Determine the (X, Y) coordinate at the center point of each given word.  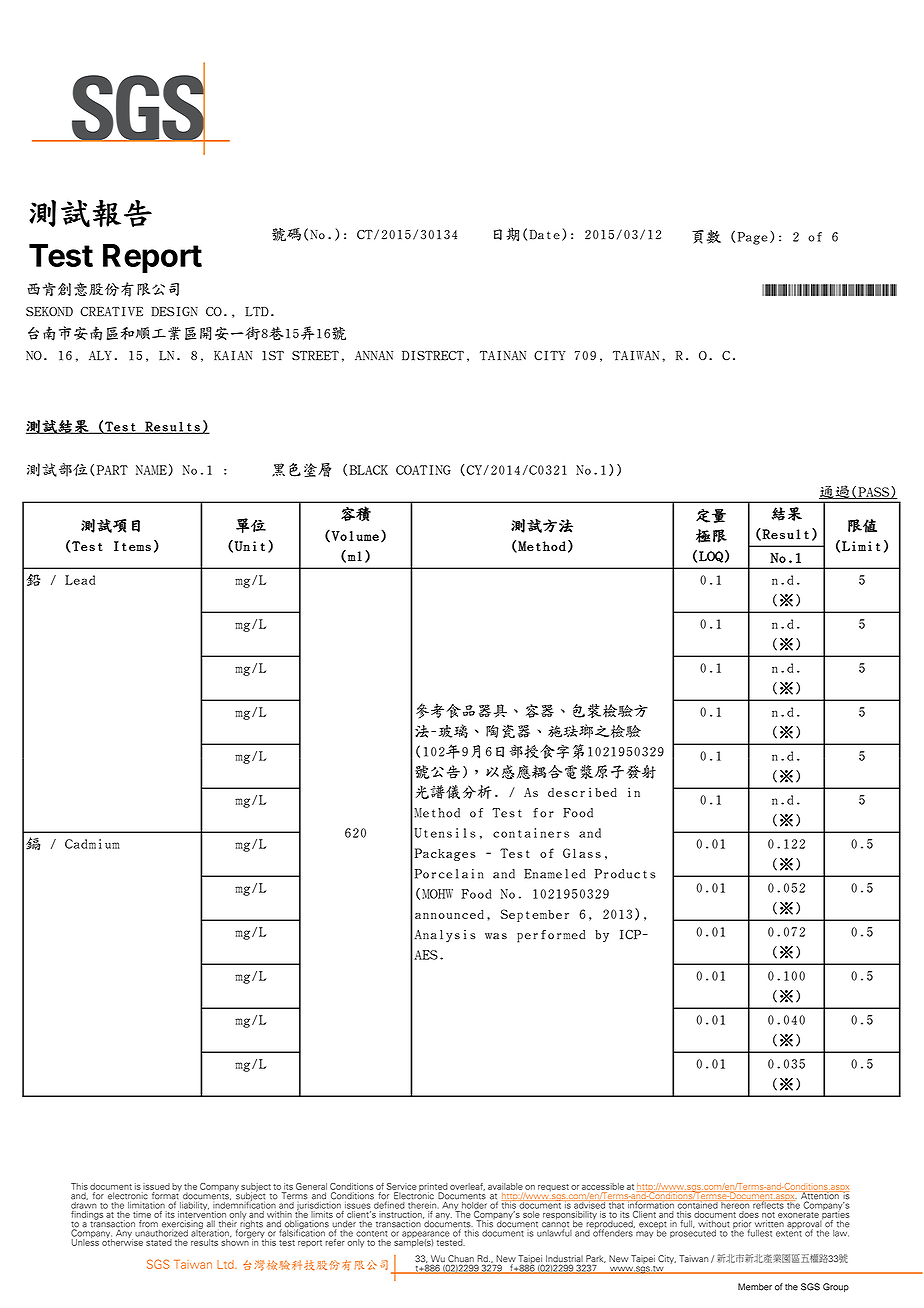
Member (755, 1287)
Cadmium (92, 844)
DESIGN (174, 312)
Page (753, 238)
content (372, 1234)
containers (531, 833)
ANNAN (374, 356)
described (582, 792)
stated (159, 1242)
